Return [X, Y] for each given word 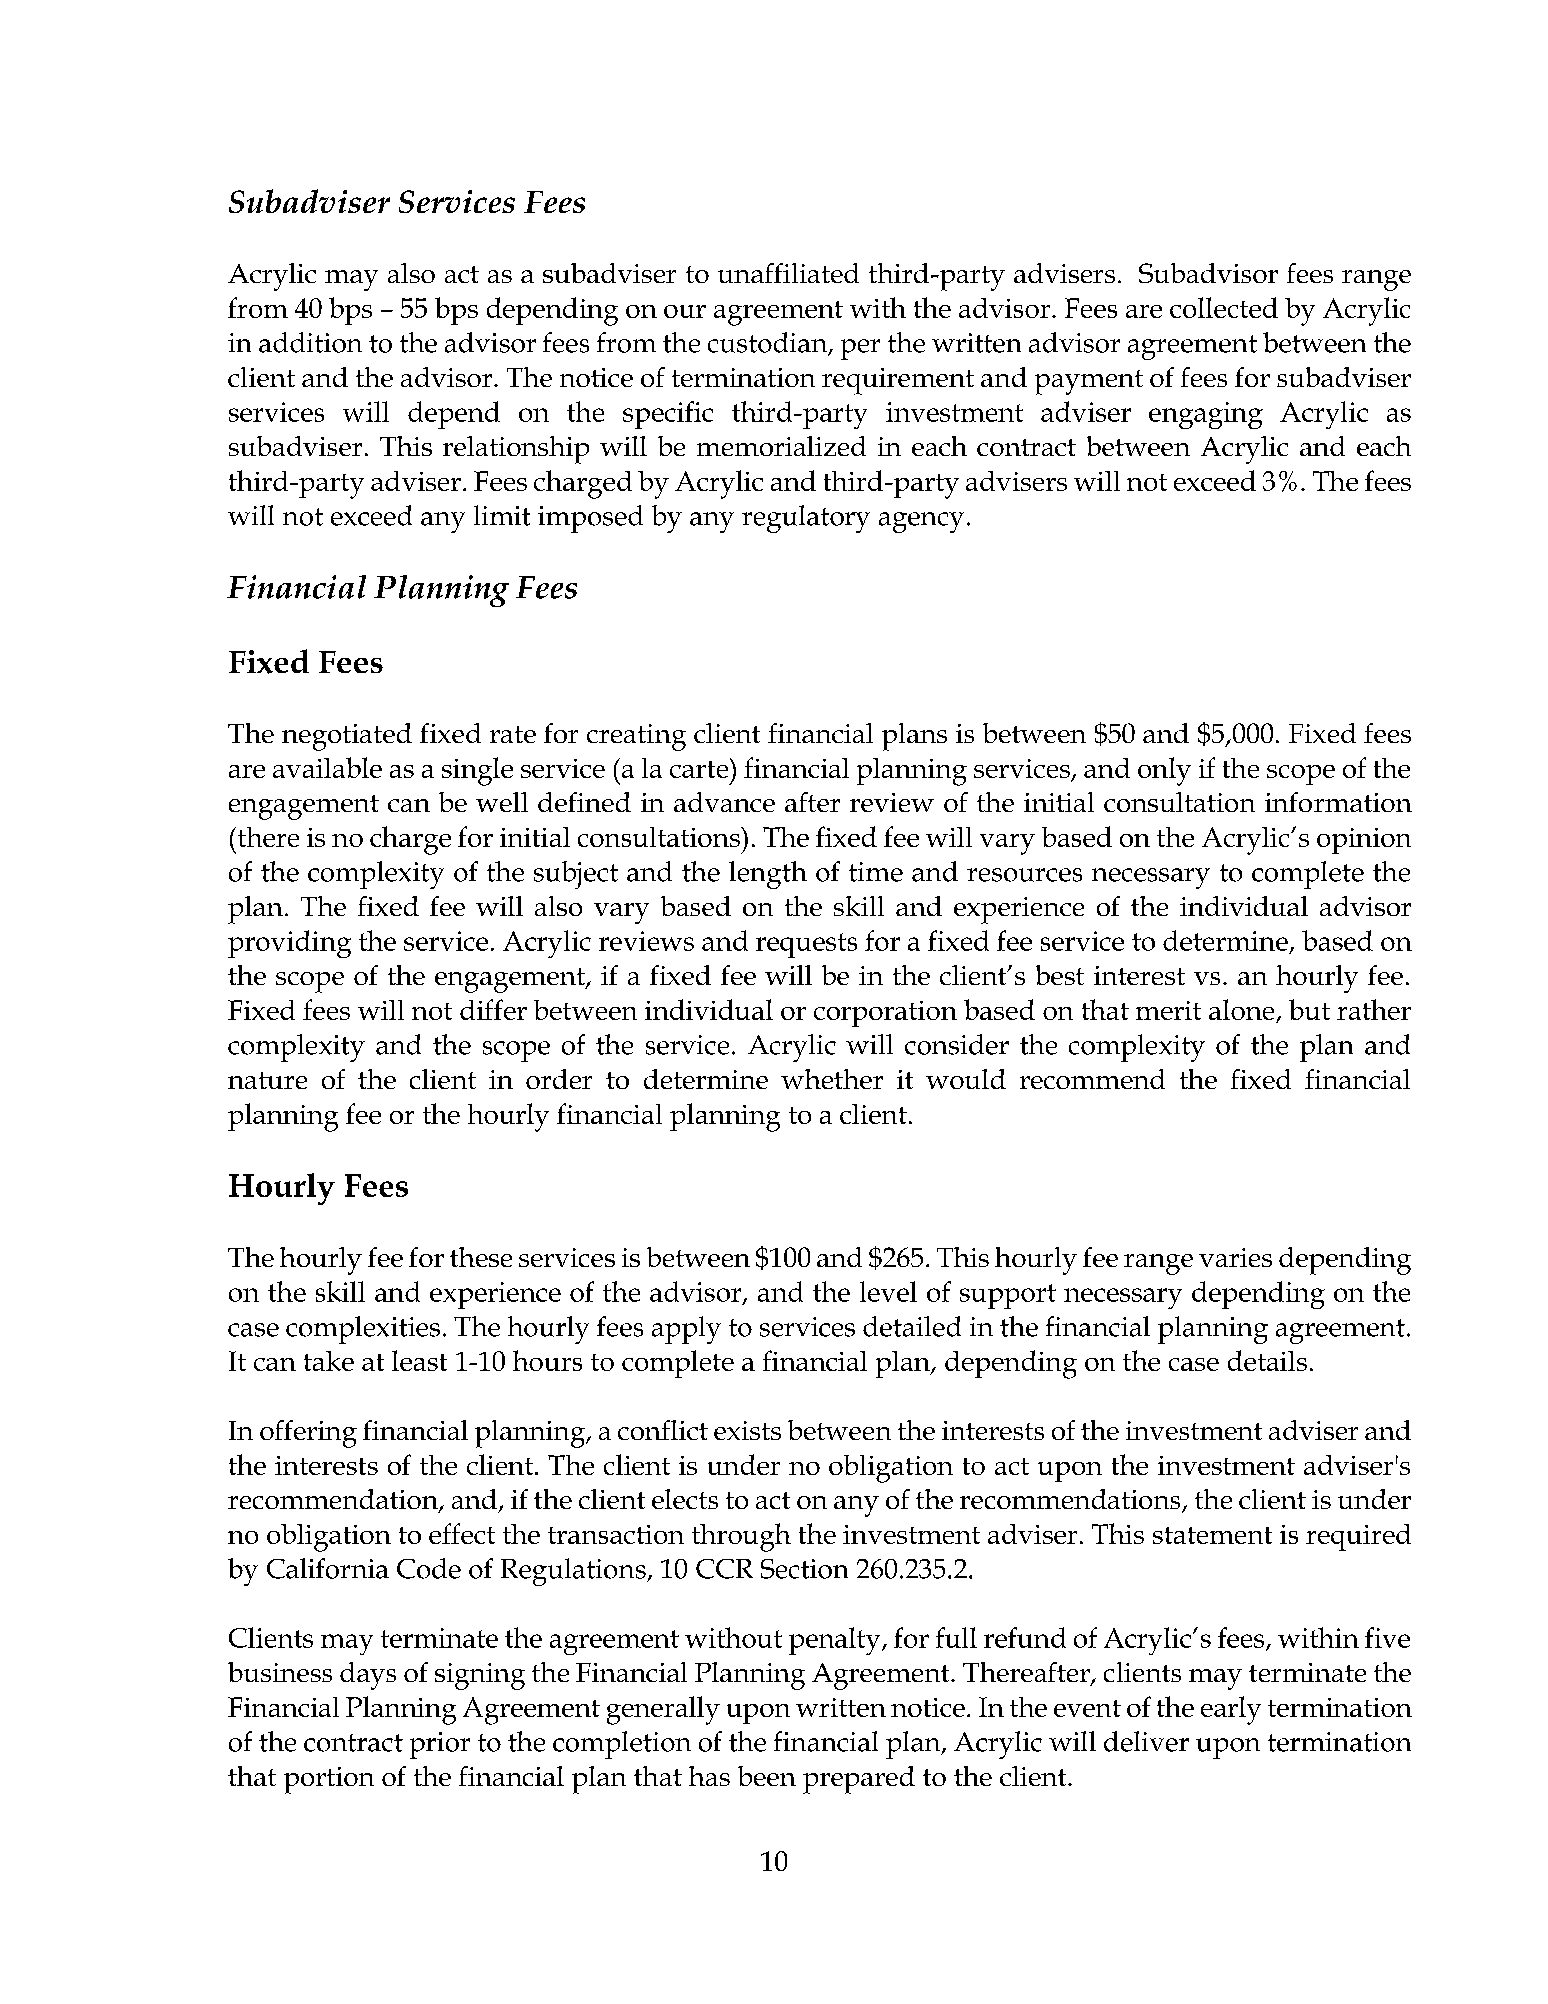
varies [1235, 1257]
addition [310, 342]
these [481, 1257]
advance [724, 802]
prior [440, 1745]
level [888, 1291]
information [1338, 802]
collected [1224, 307]
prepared [859, 1780]
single [477, 771]
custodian [769, 343]
